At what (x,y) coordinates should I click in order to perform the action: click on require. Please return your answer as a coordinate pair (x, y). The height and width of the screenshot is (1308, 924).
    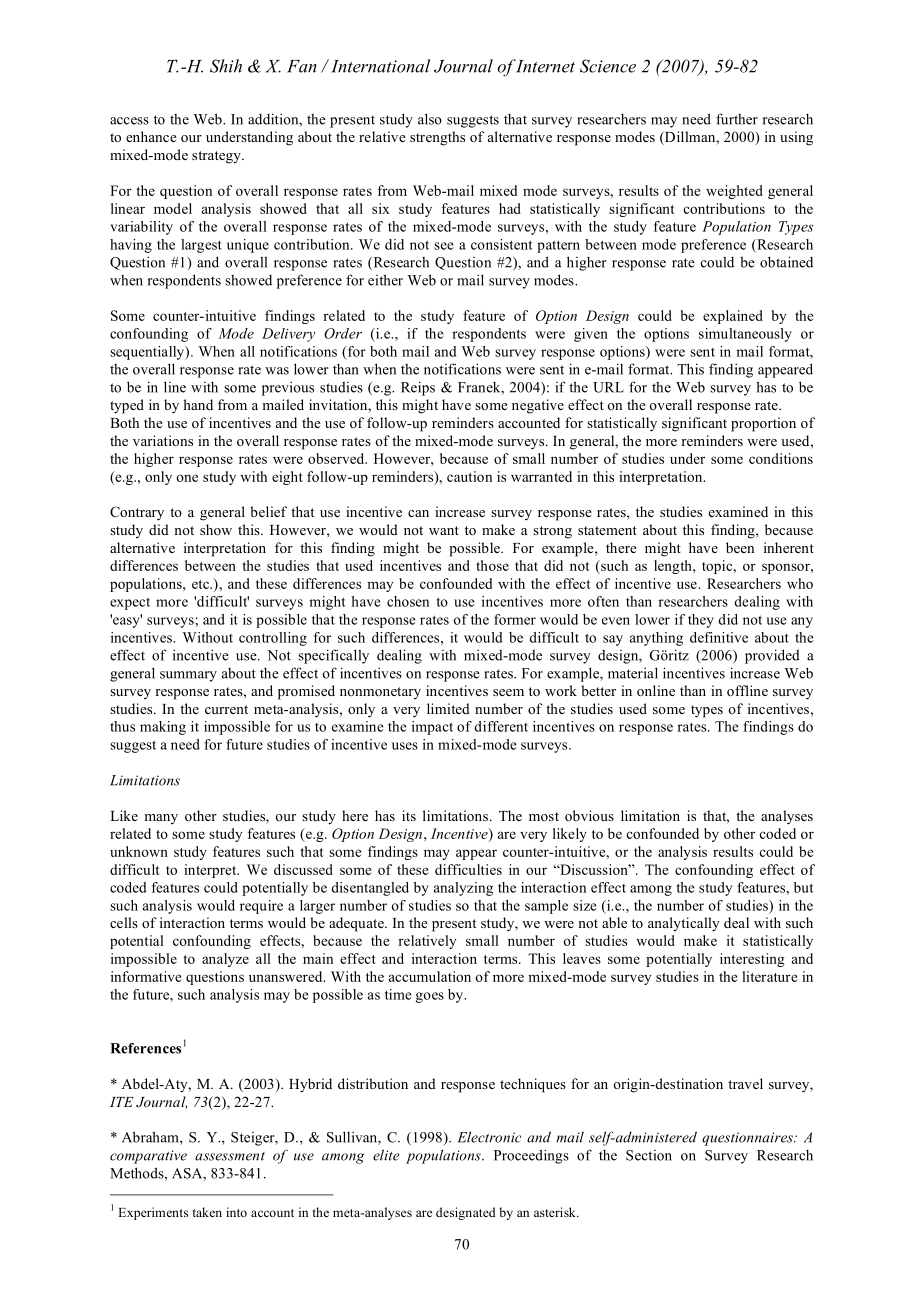
    Looking at the image, I should click on (261, 907).
